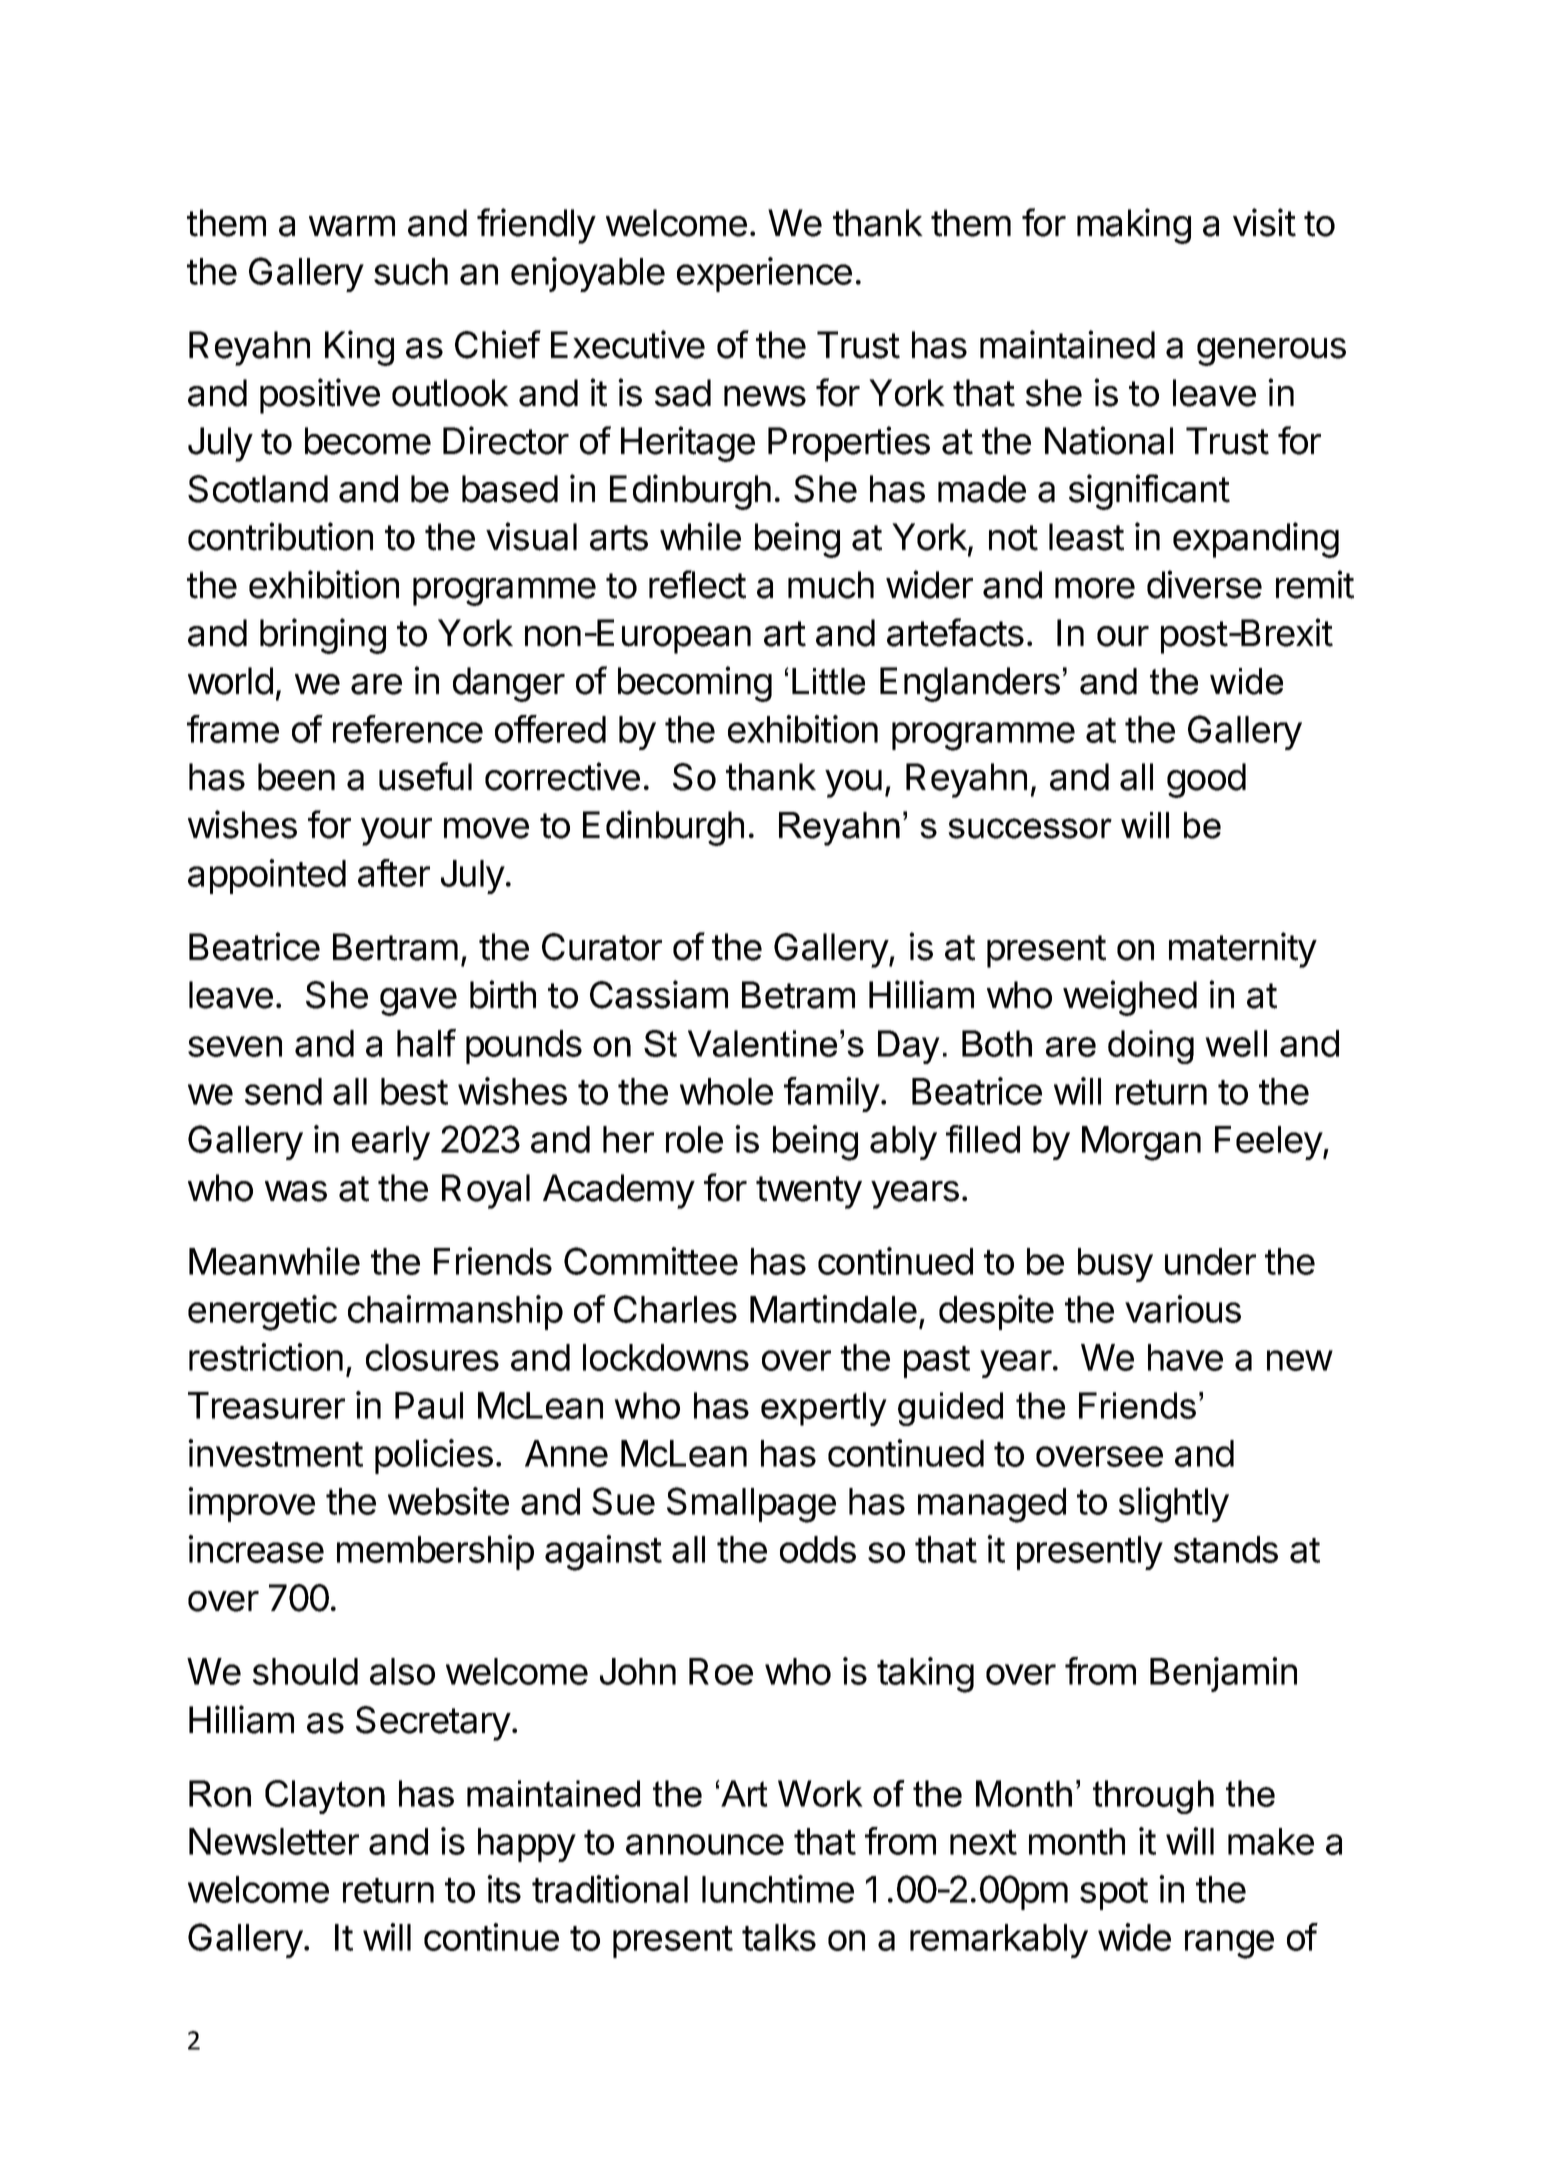 The width and height of the screenshot is (1544, 2184). I want to click on diverse, so click(1204, 584).
